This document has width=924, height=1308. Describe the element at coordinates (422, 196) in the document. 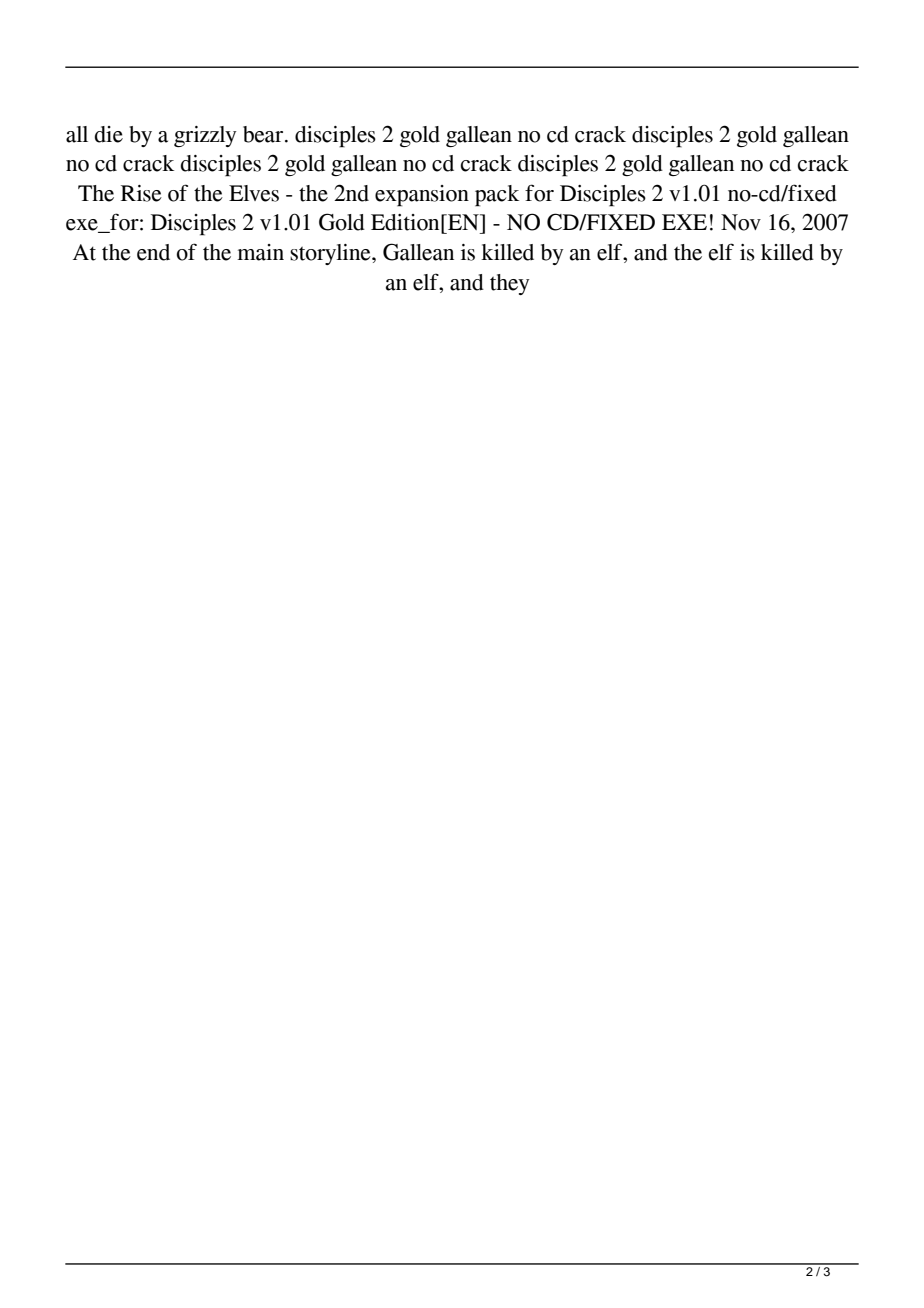

I see `expansion` at that location.
